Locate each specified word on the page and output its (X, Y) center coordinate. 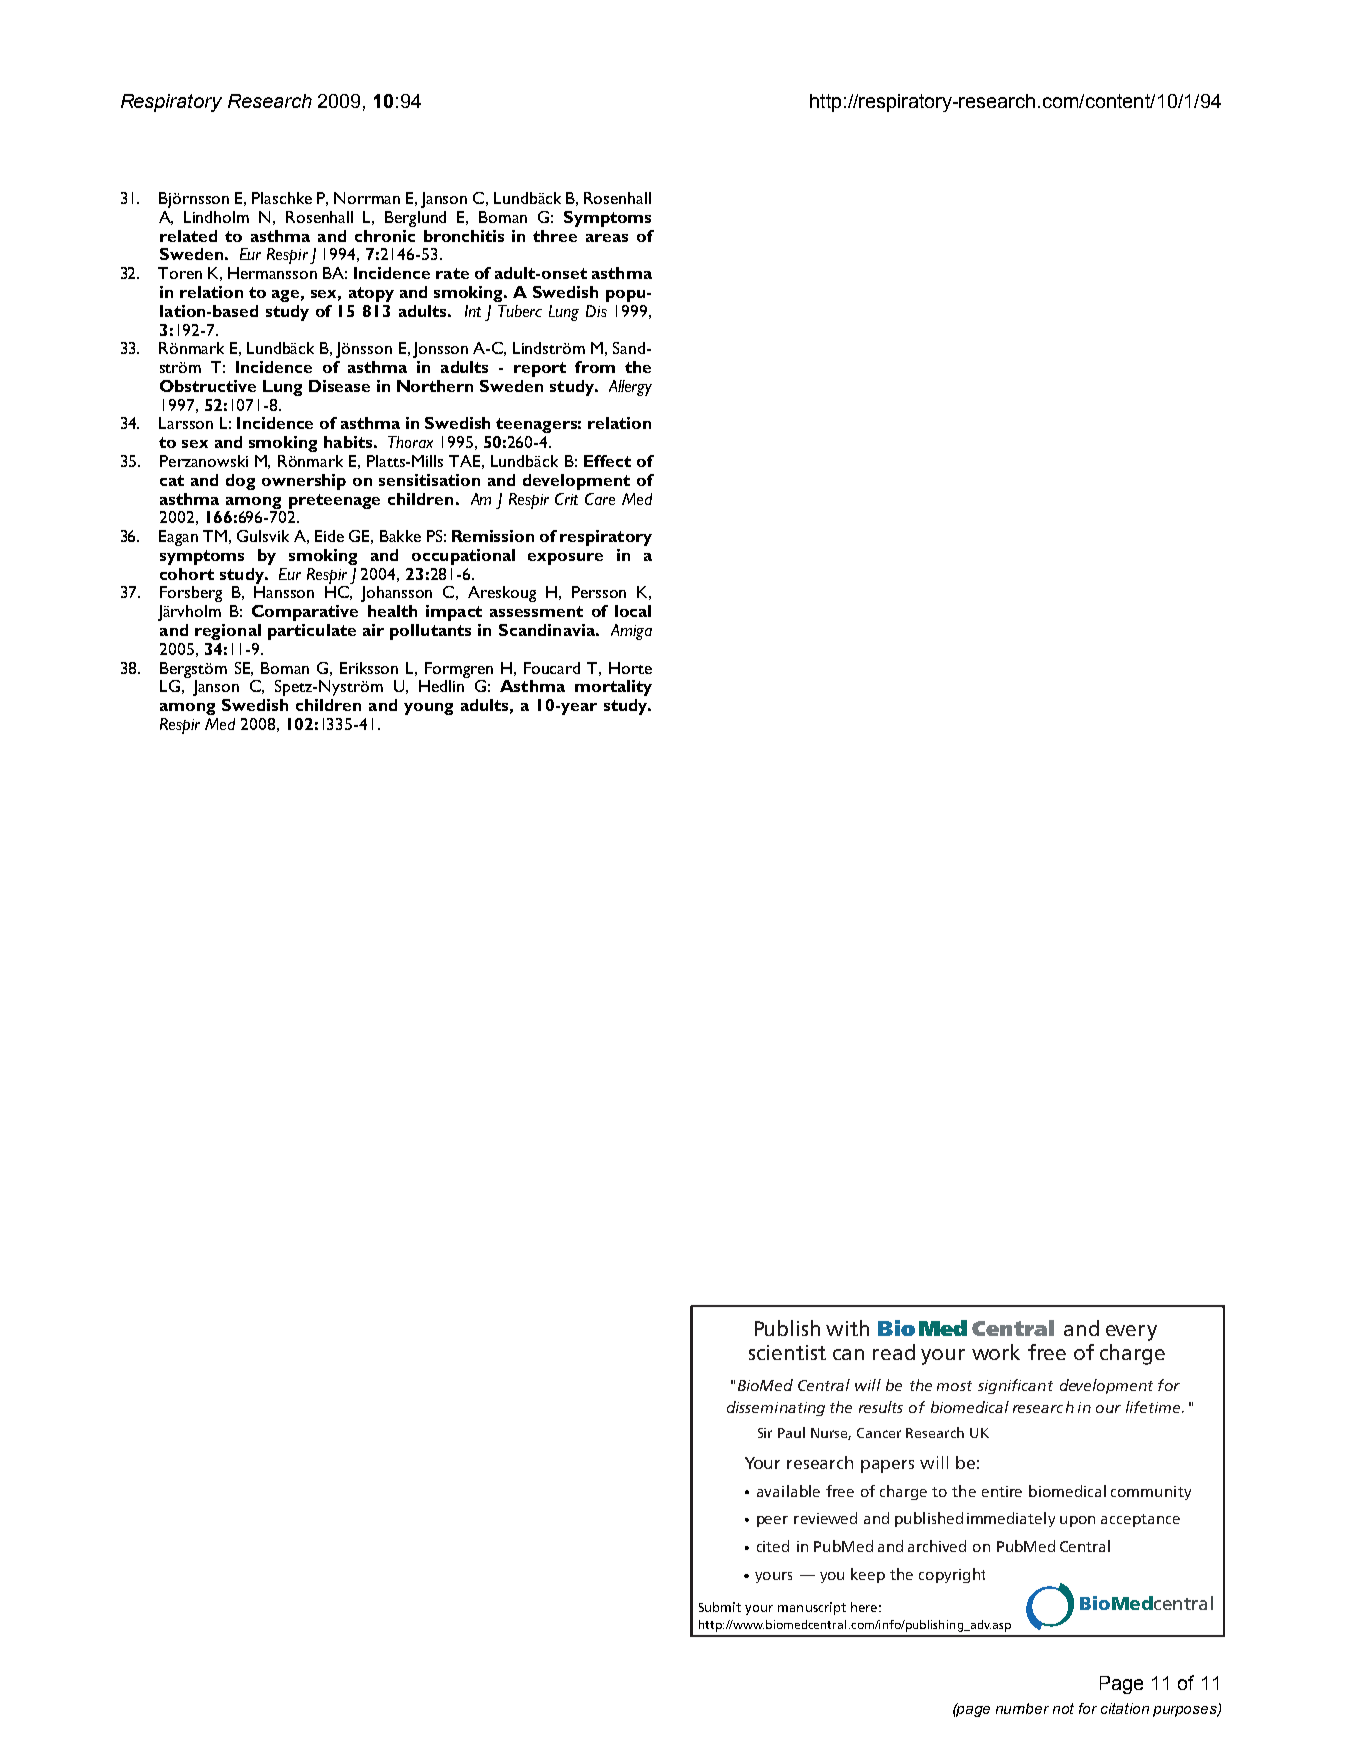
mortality (613, 688)
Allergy (630, 388)
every (1131, 1333)
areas (607, 238)
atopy (371, 294)
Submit (720, 1607)
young (428, 709)
